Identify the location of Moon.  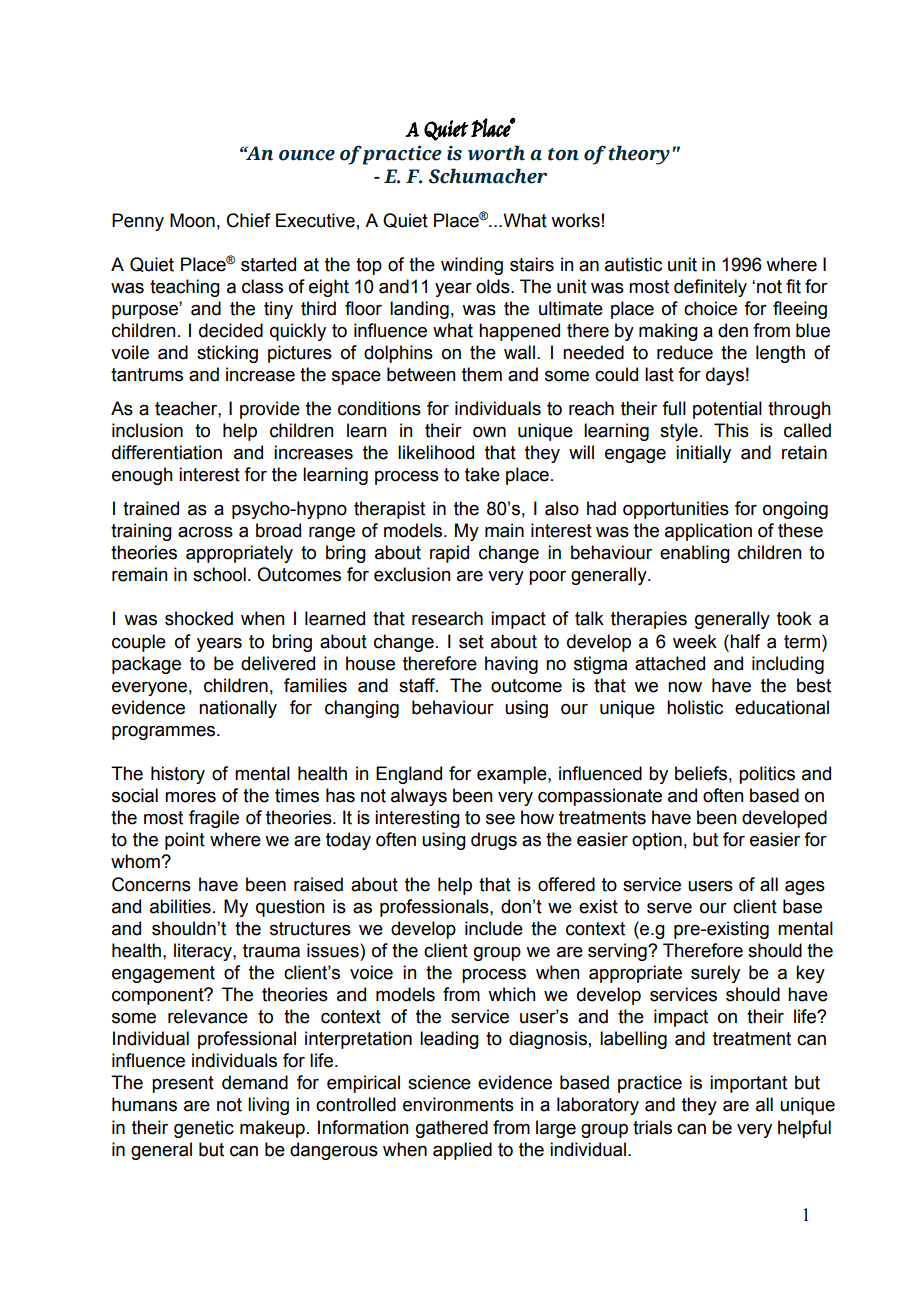
(192, 220).
